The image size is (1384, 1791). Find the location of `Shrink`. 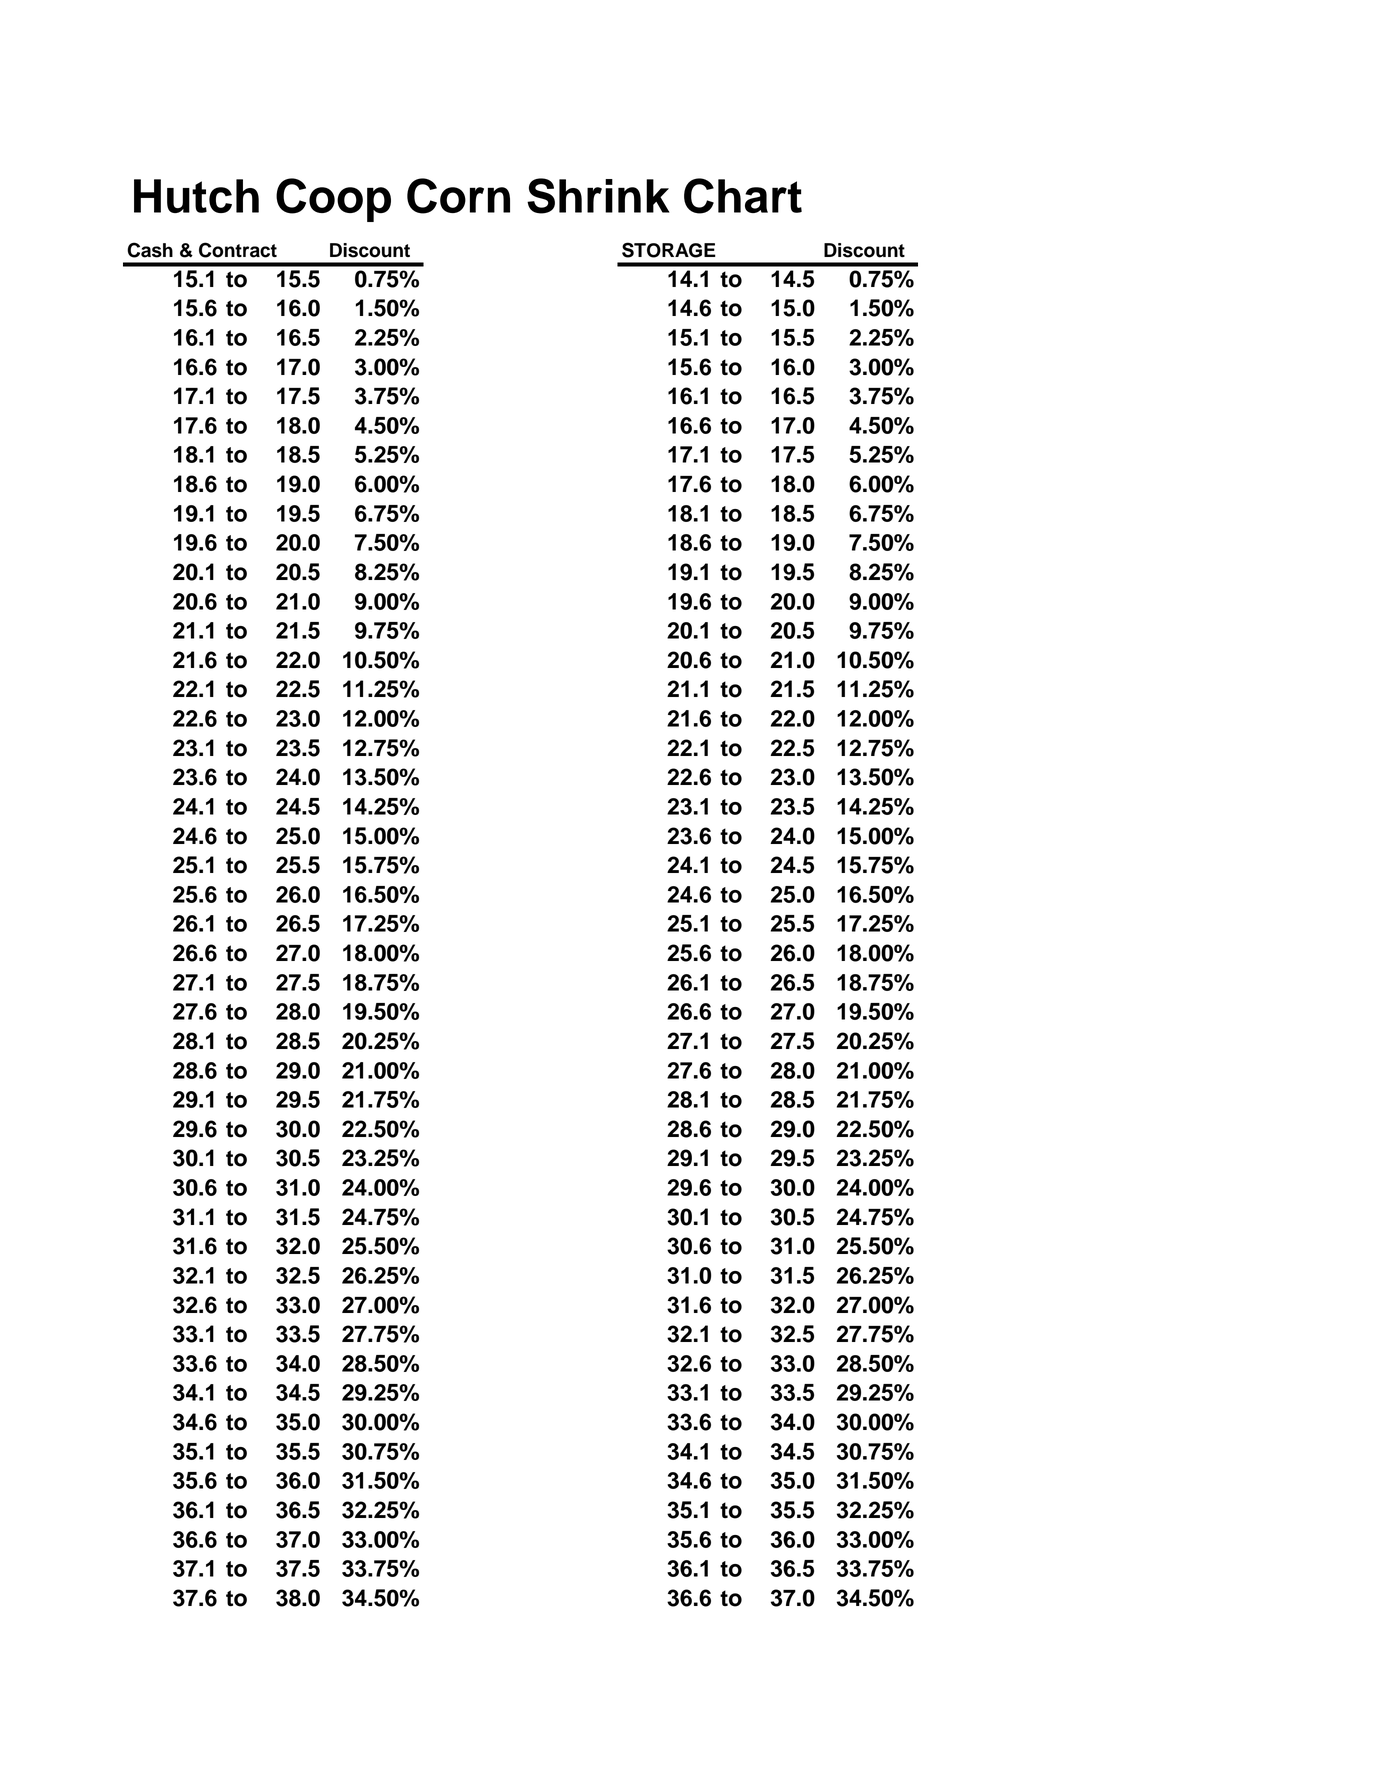

Shrink is located at coordinates (598, 196).
